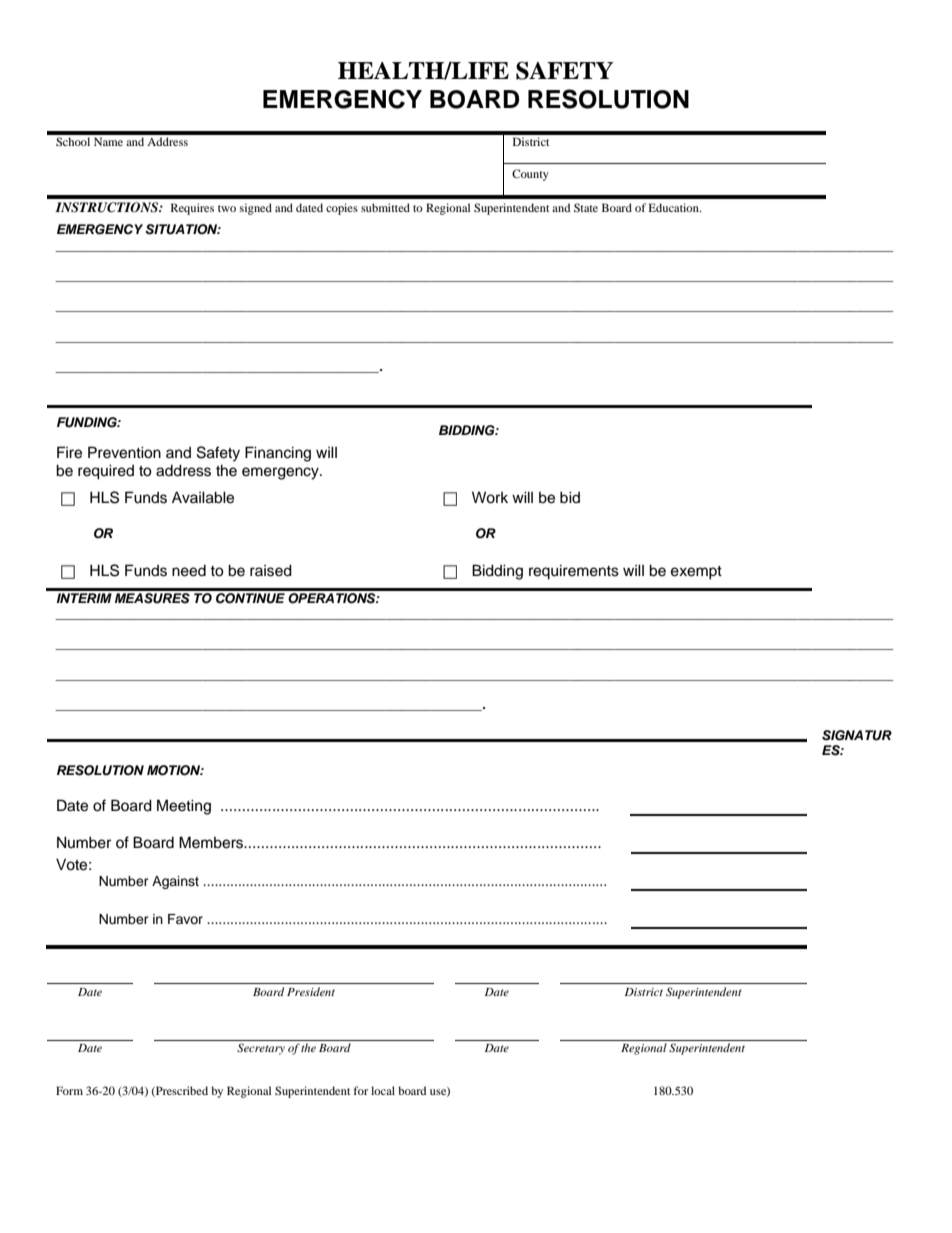  Describe the element at coordinates (490, 497) in the document. I see `Work` at that location.
